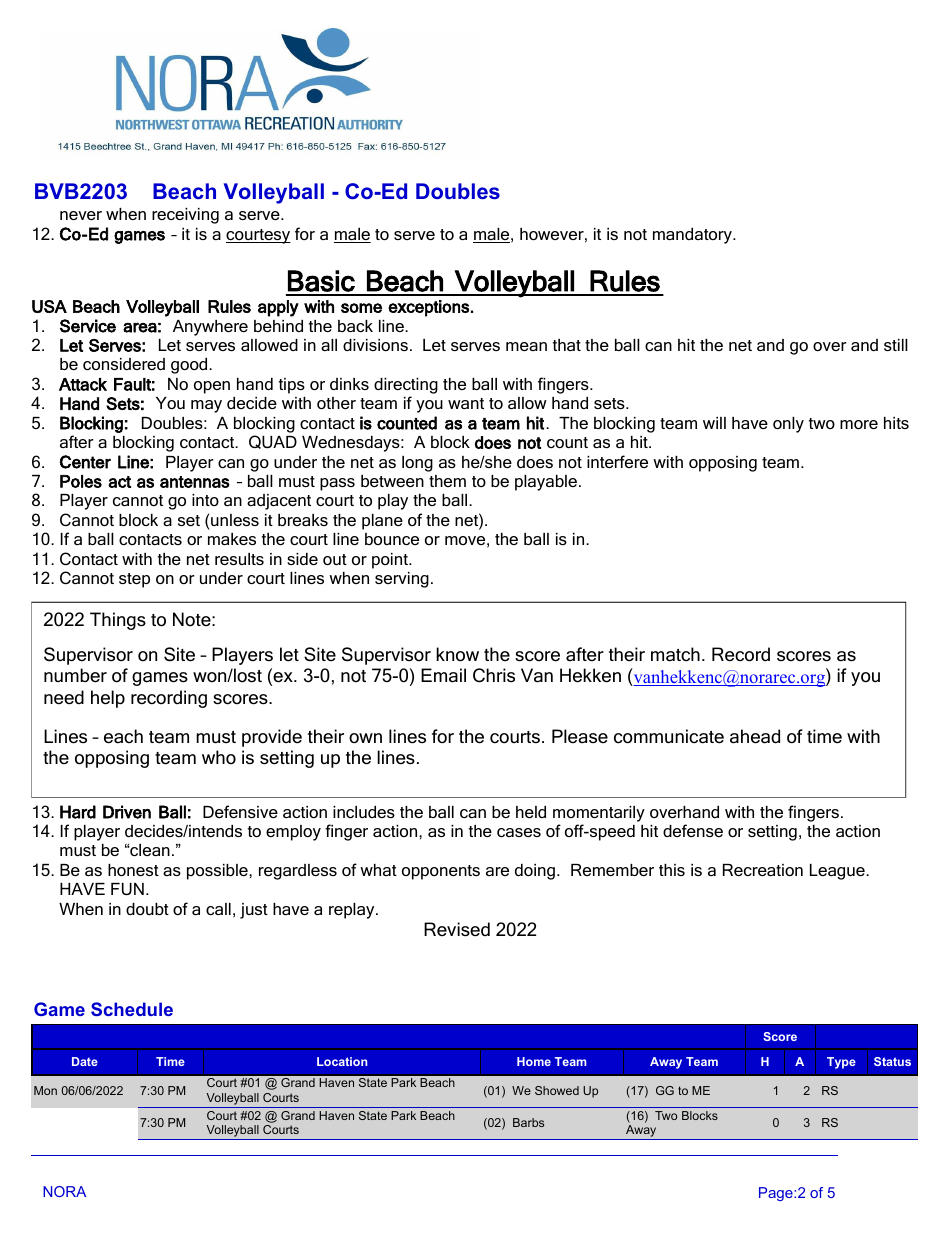 This image has height=1233, width=952. What do you see at coordinates (788, 425) in the image?
I see `only` at bounding box center [788, 425].
